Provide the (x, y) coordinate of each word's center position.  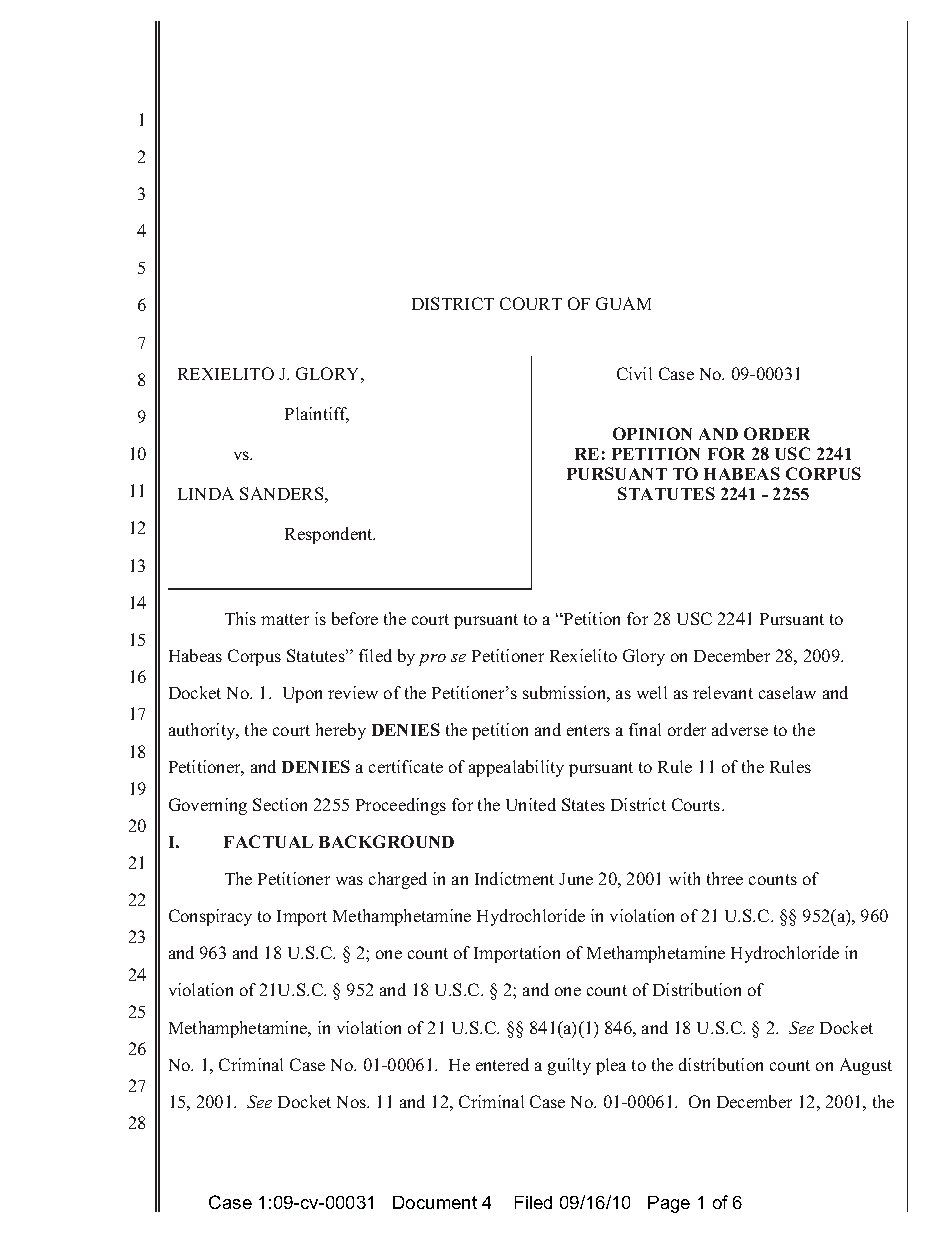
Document (435, 1202)
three (725, 878)
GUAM (623, 303)
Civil (634, 373)
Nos (352, 1102)
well (652, 692)
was (349, 880)
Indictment (514, 878)
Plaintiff (317, 415)
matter (285, 619)
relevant (723, 692)
